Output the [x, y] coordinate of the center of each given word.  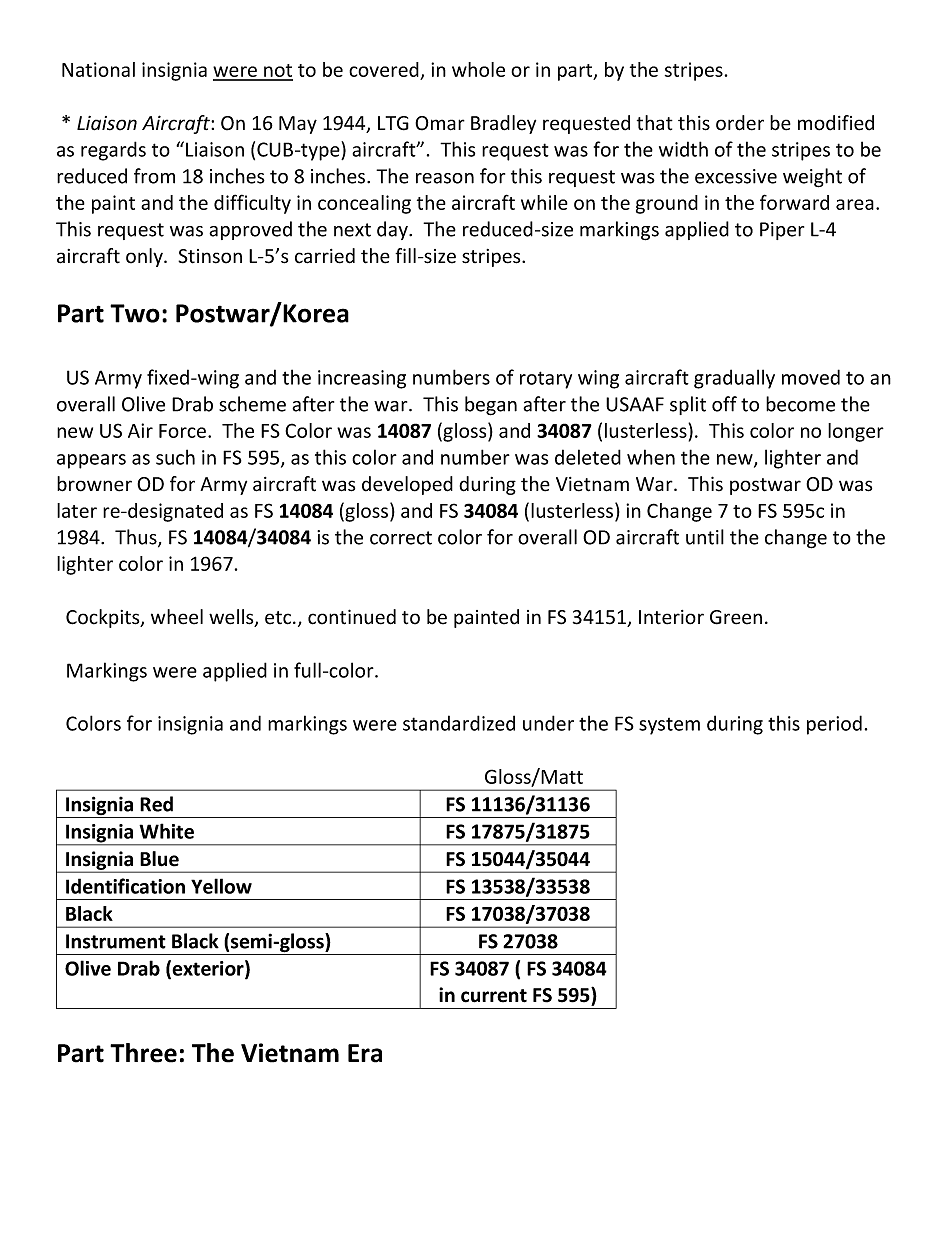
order [740, 123]
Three [143, 1053]
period [834, 725]
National [98, 69]
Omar [440, 123]
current [494, 996]
